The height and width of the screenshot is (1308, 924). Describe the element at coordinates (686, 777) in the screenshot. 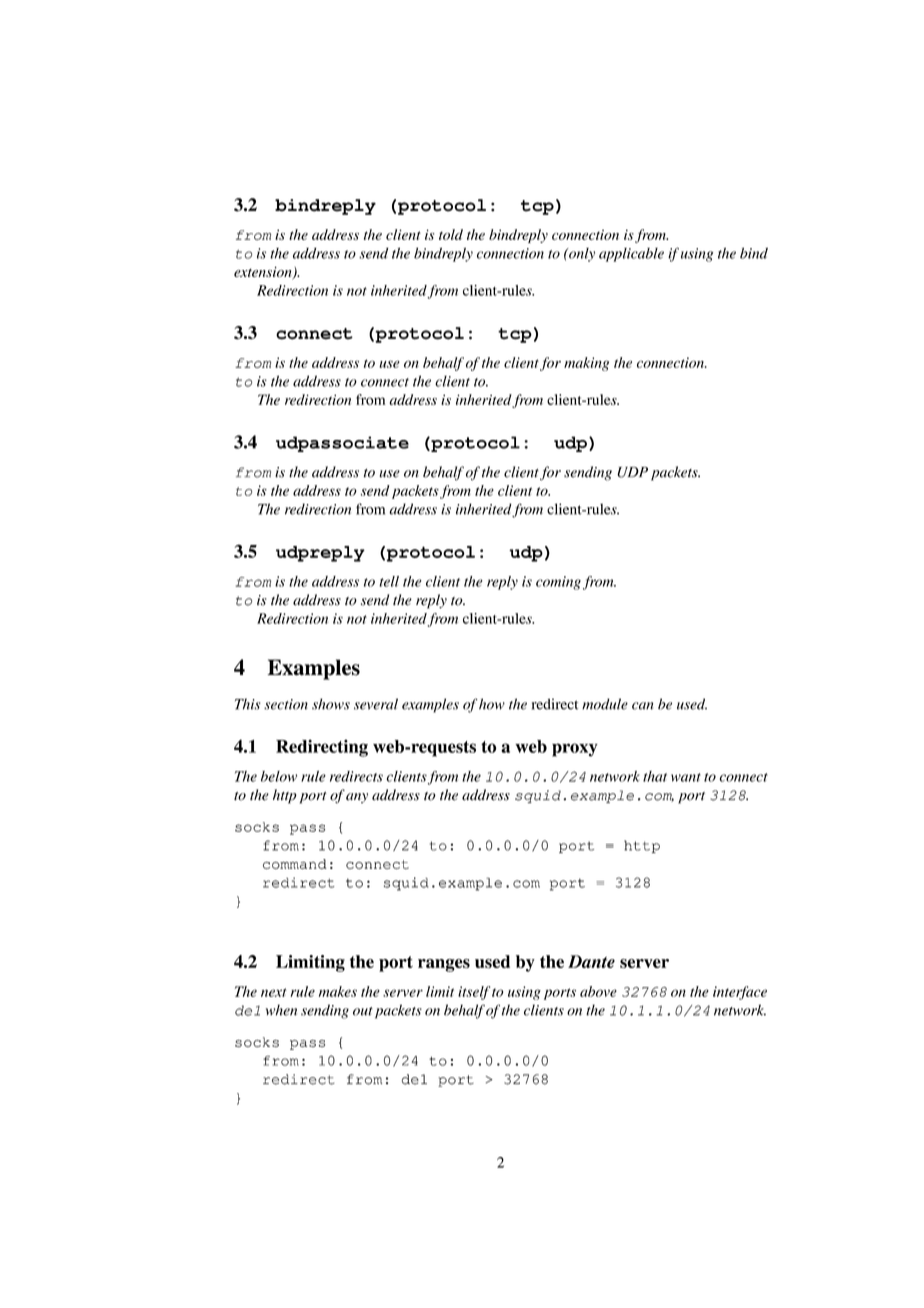

I see `want` at that location.
